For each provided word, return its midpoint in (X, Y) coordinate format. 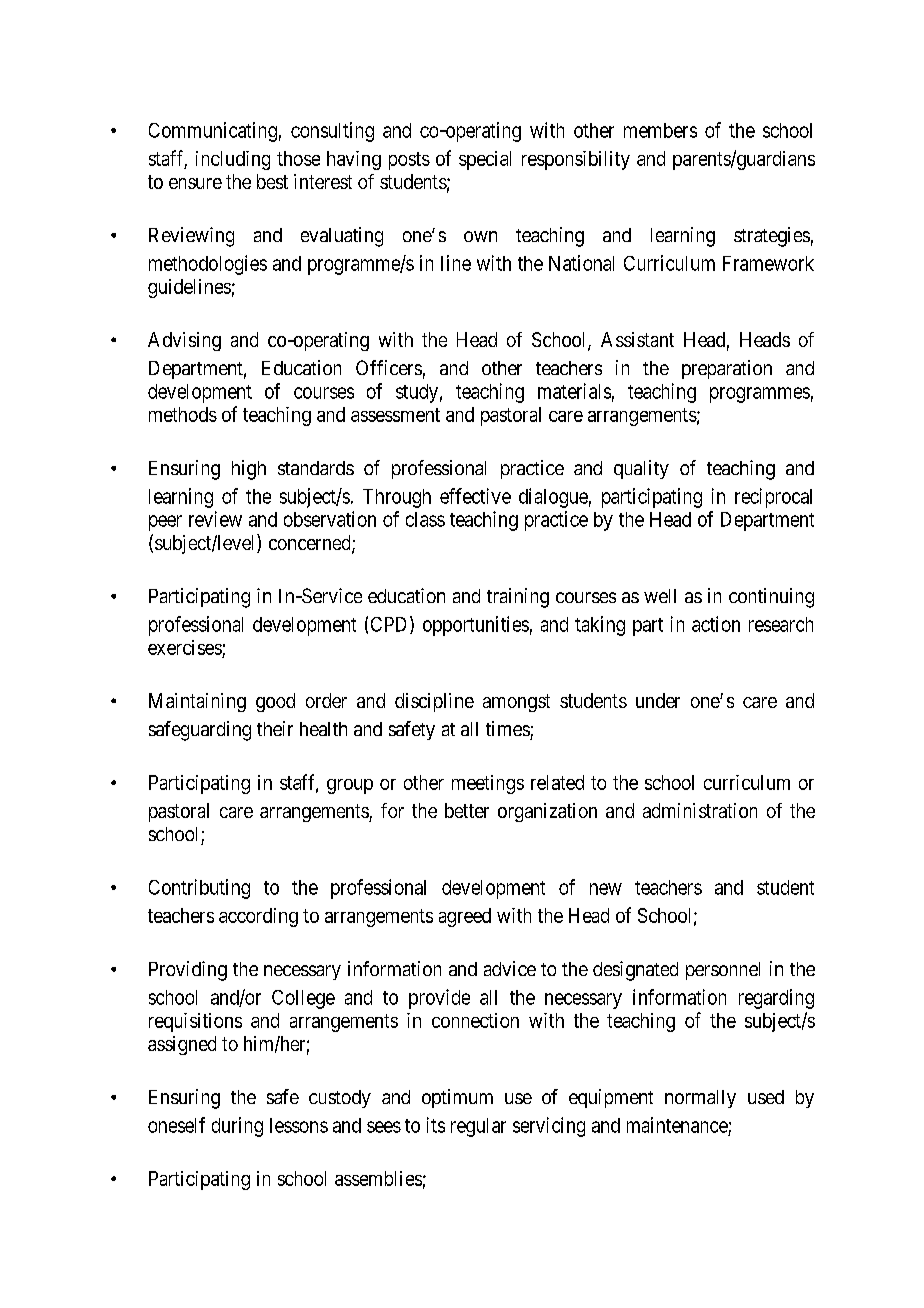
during (237, 1127)
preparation (727, 369)
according (258, 917)
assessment (395, 415)
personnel (723, 971)
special (485, 160)
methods (183, 414)
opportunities (476, 626)
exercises (185, 647)
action (716, 624)
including (233, 160)
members (660, 130)
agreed (465, 917)
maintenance (677, 1125)
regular (478, 1127)
